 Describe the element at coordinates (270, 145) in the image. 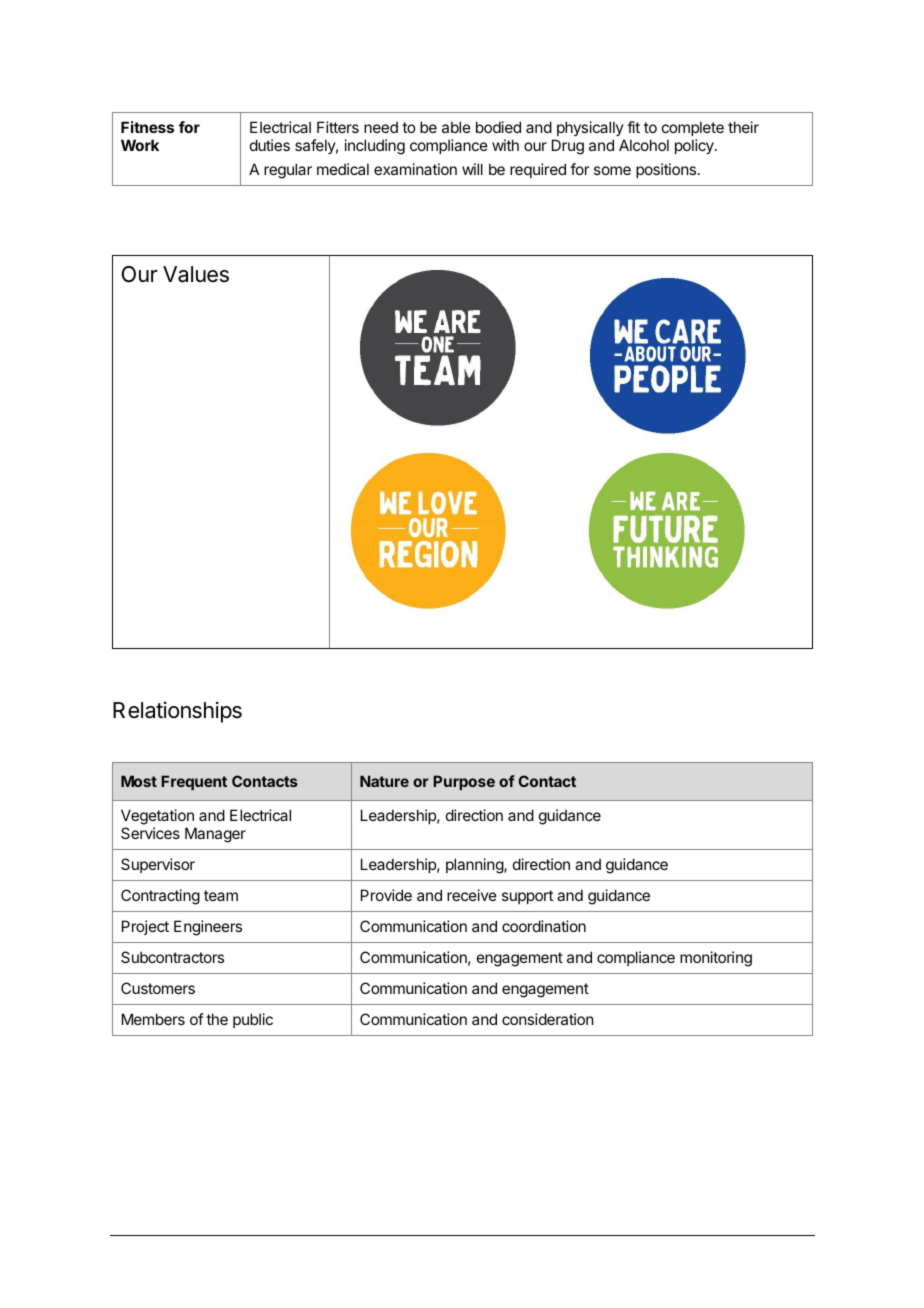

I see `duties` at that location.
